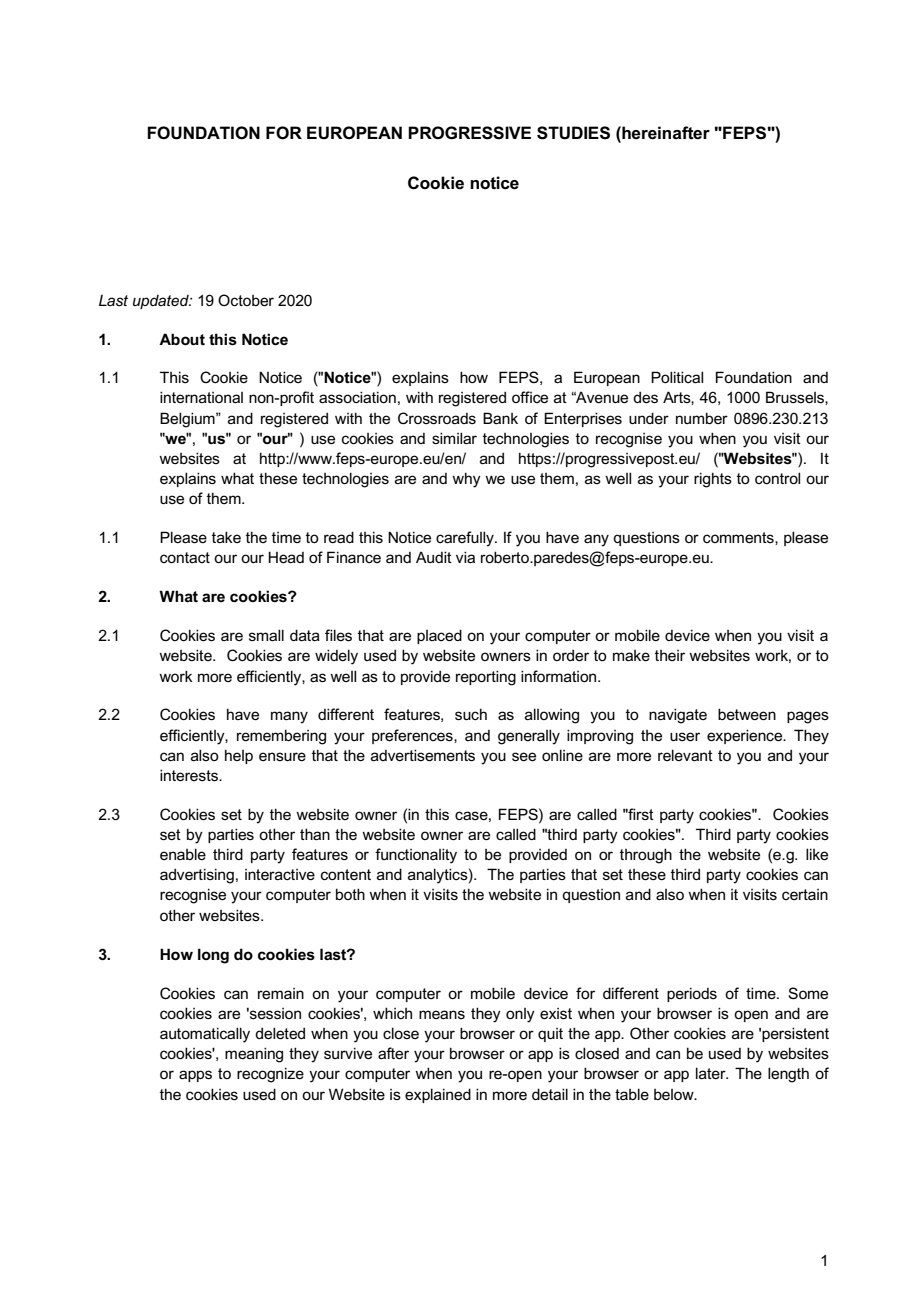 Image resolution: width=924 pixels, height=1308 pixels. I want to click on Political, so click(677, 377).
